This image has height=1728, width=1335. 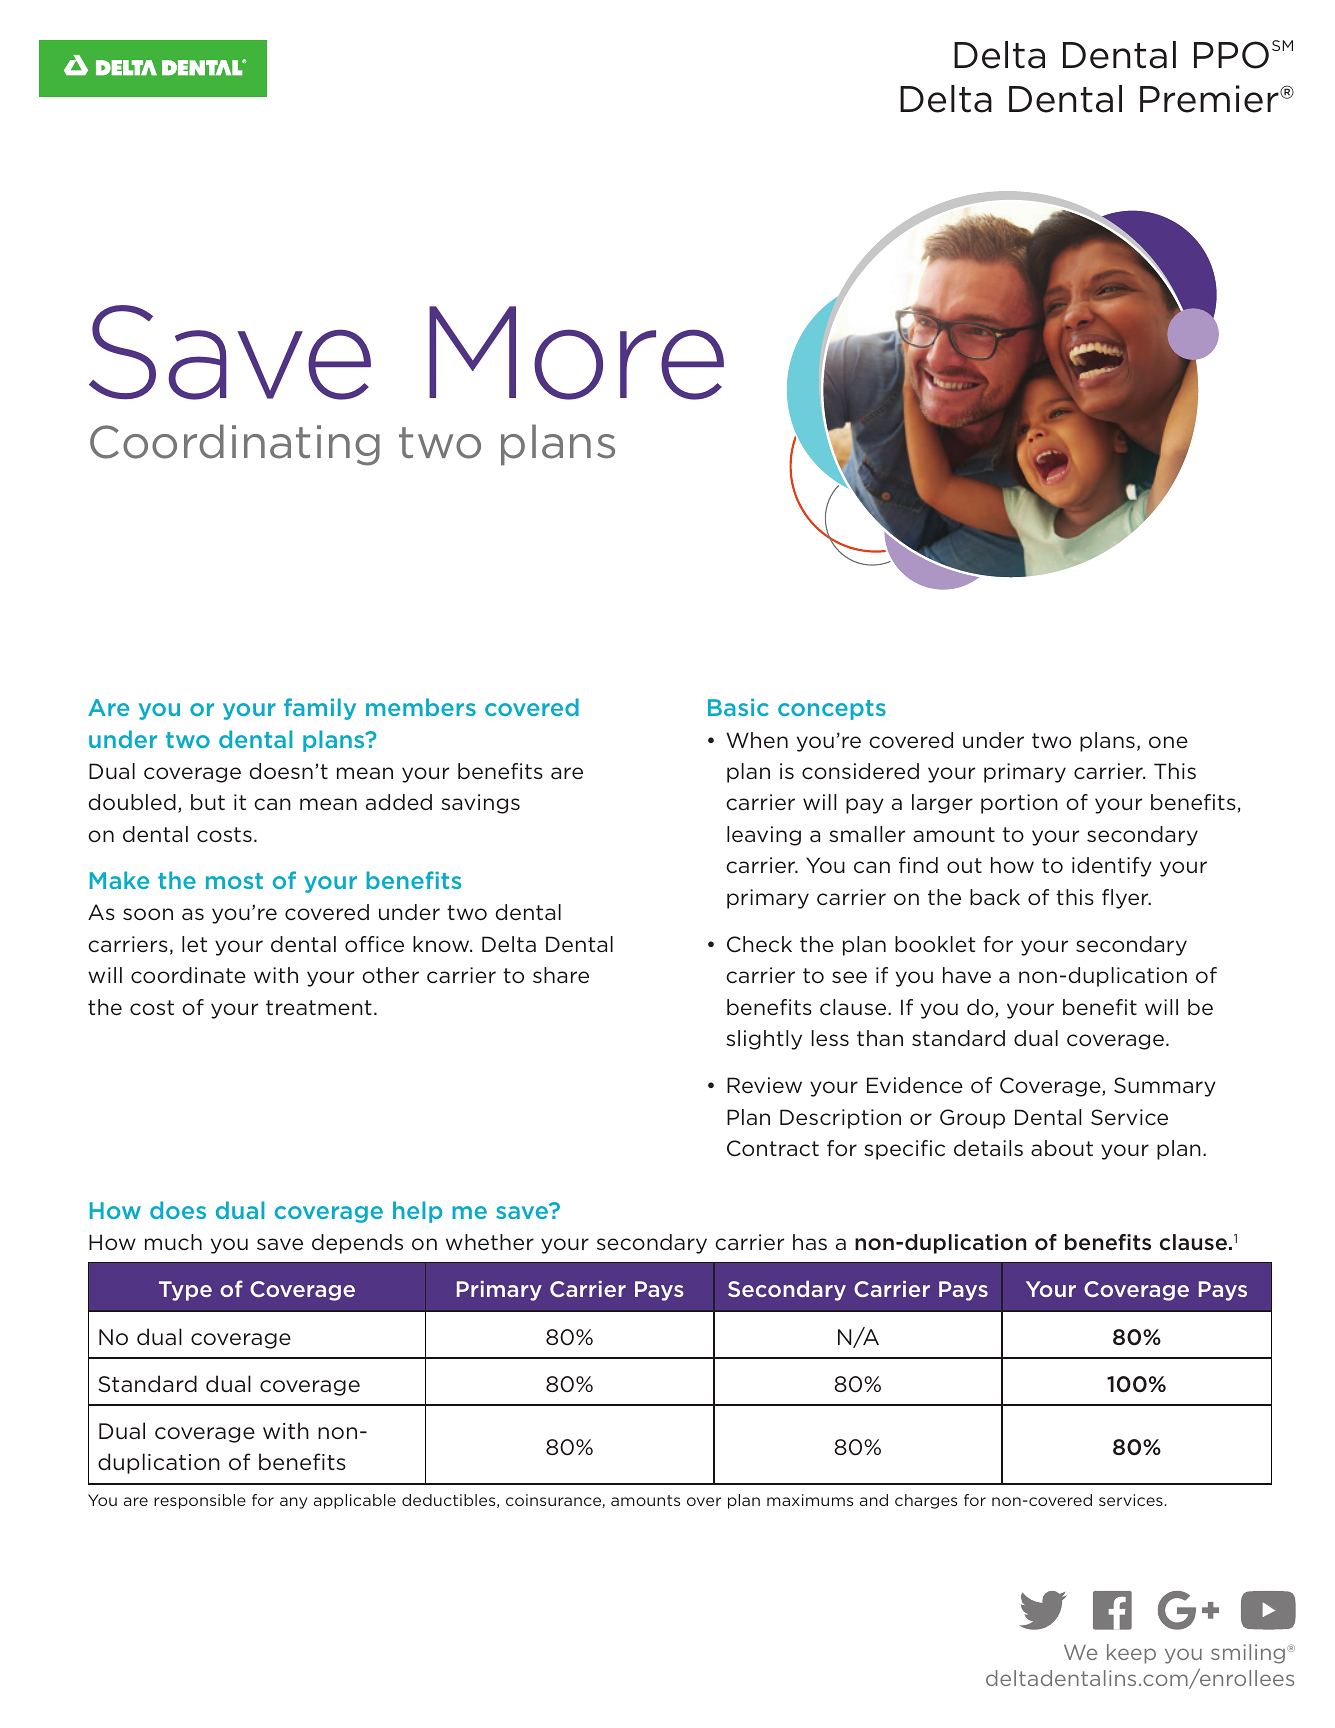 I want to click on More, so click(x=576, y=353).
